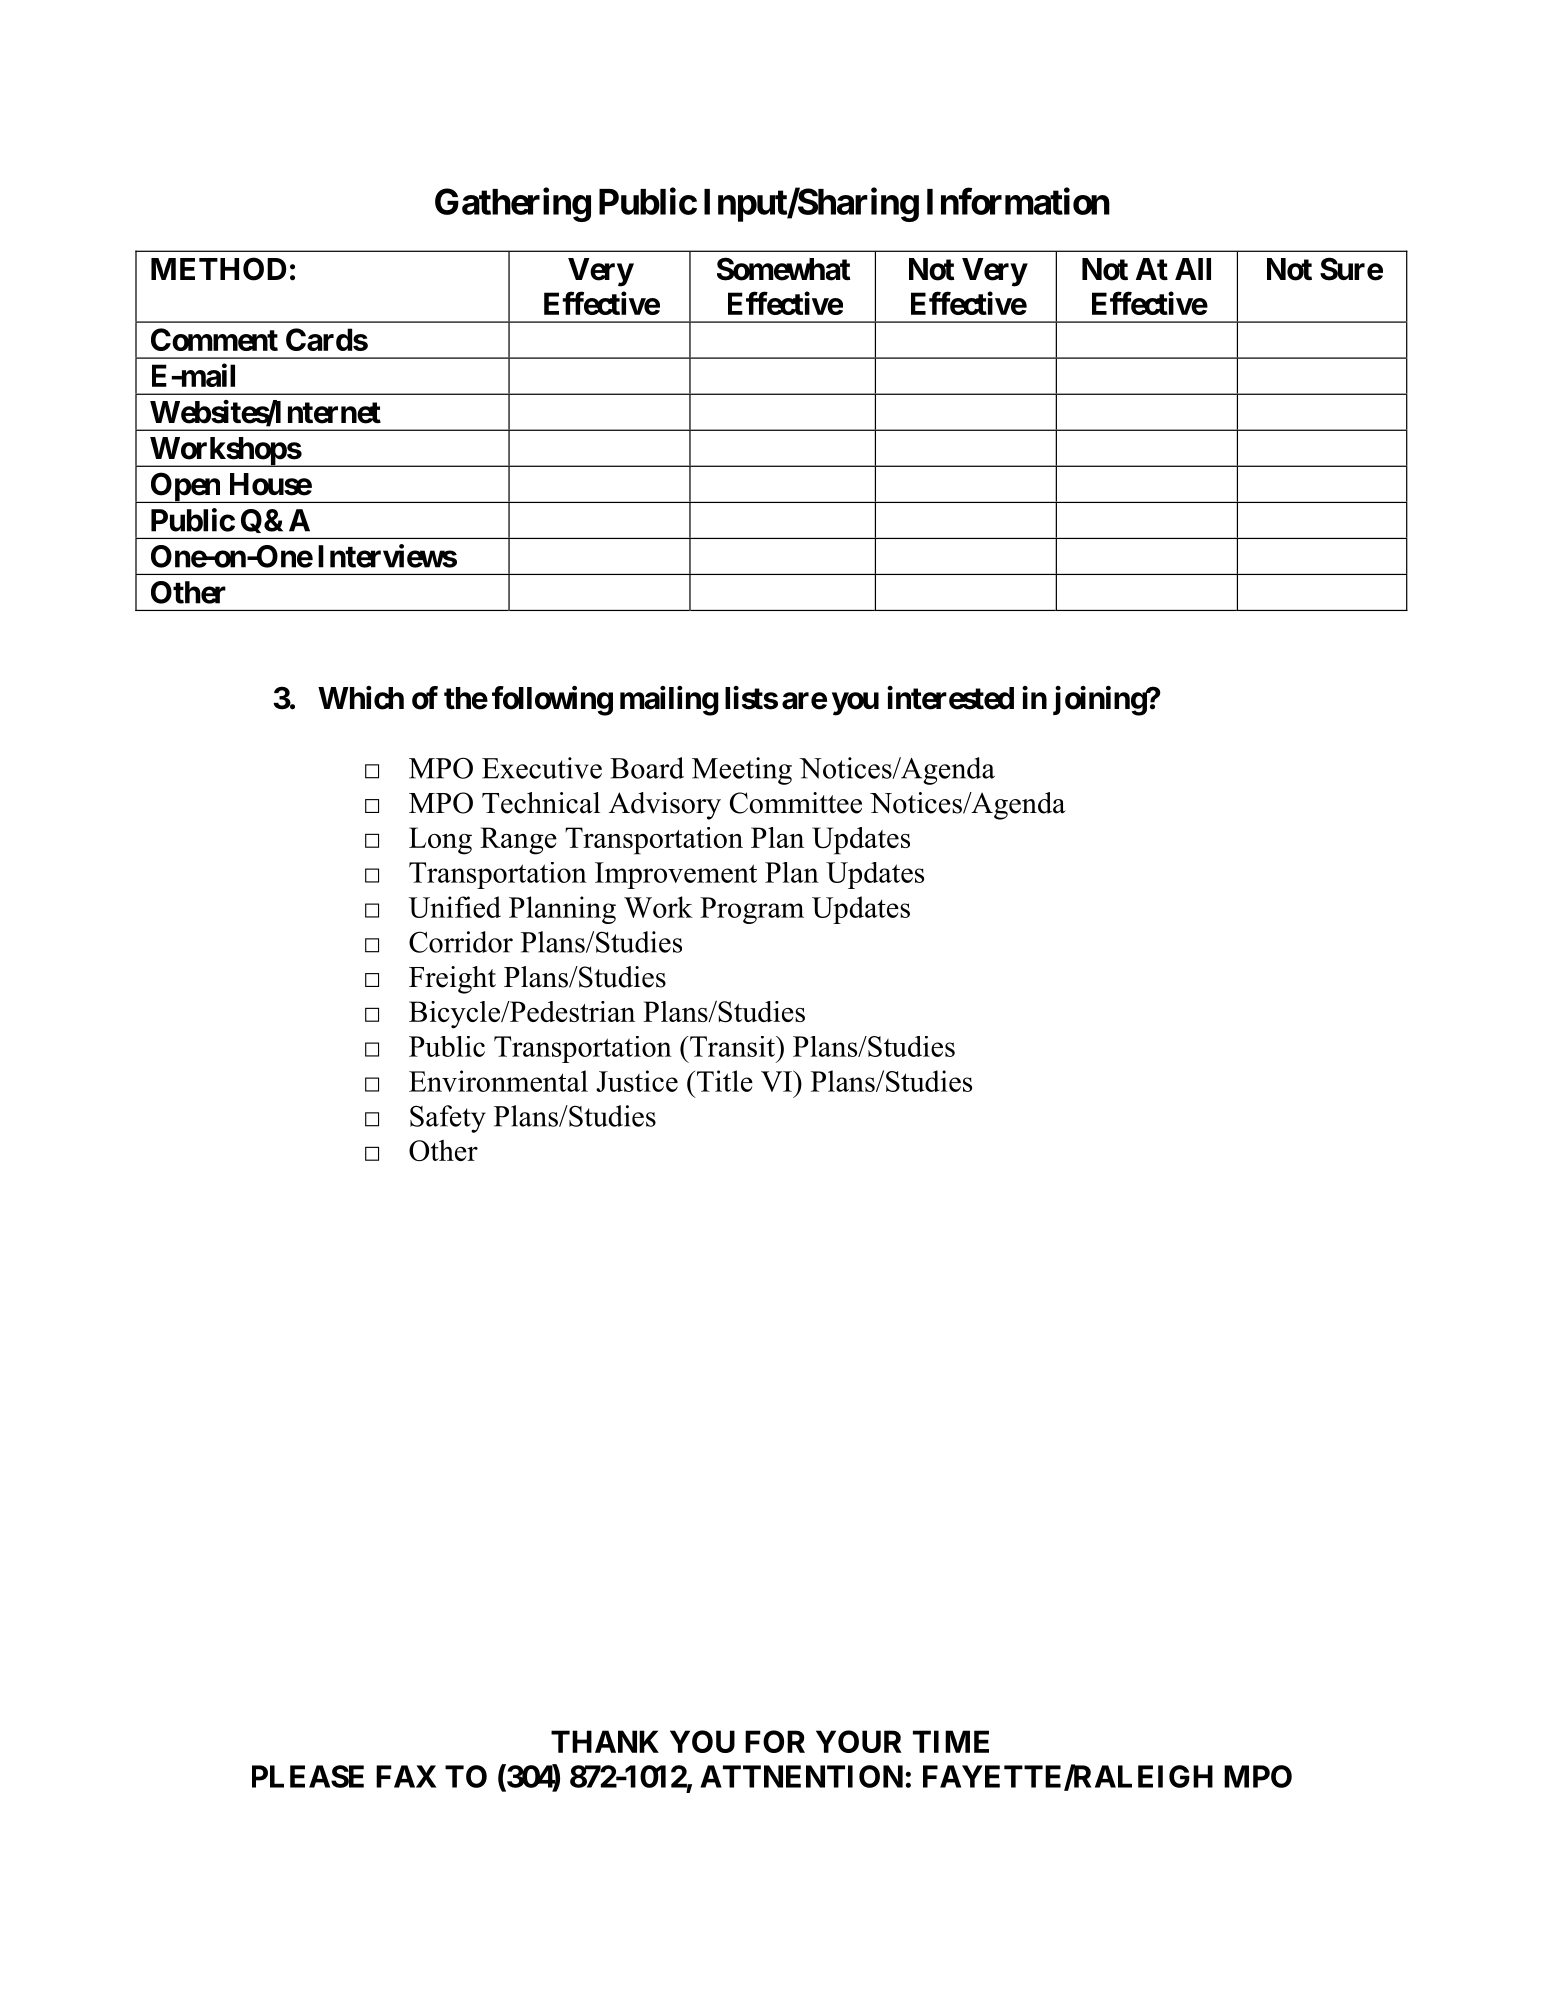  I want to click on PLEASE, so click(308, 1776).
